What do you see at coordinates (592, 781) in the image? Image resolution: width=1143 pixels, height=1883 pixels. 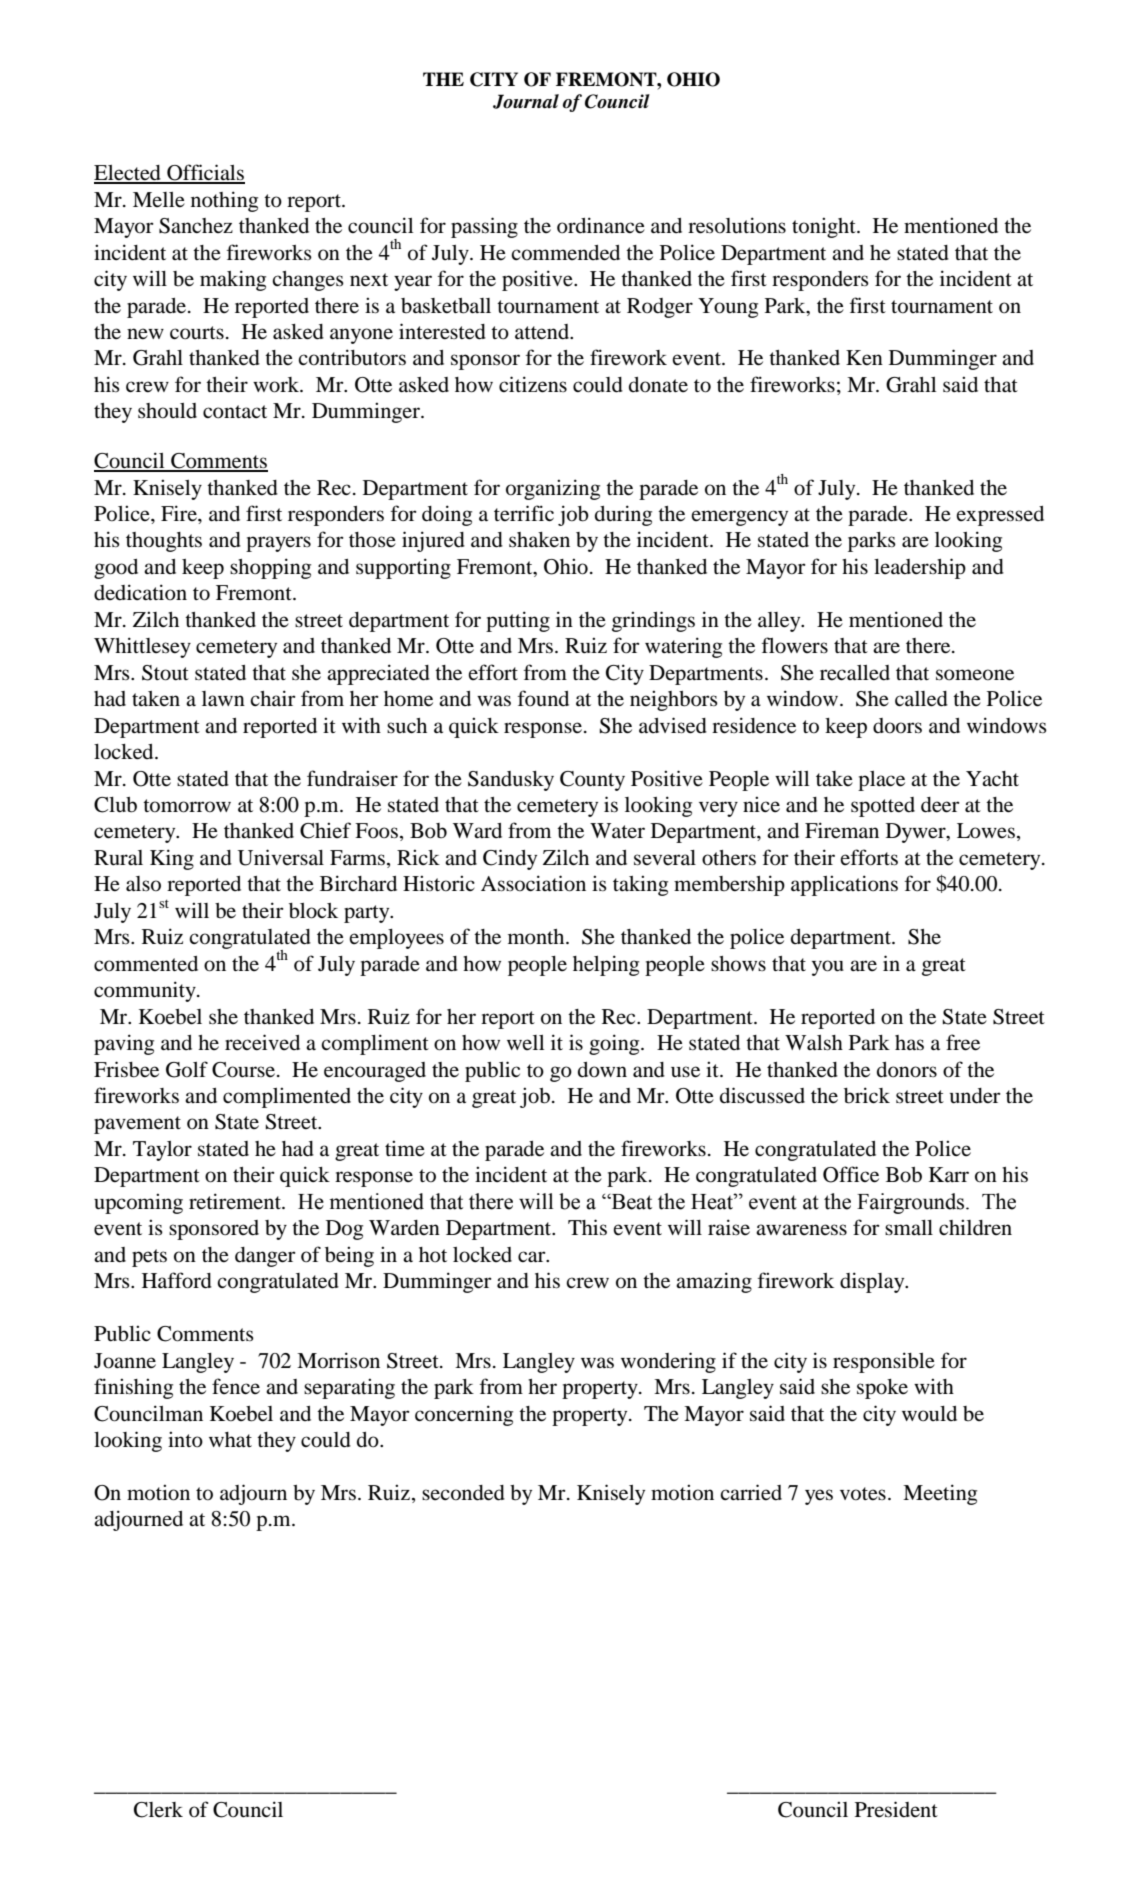 I see `County` at bounding box center [592, 781].
